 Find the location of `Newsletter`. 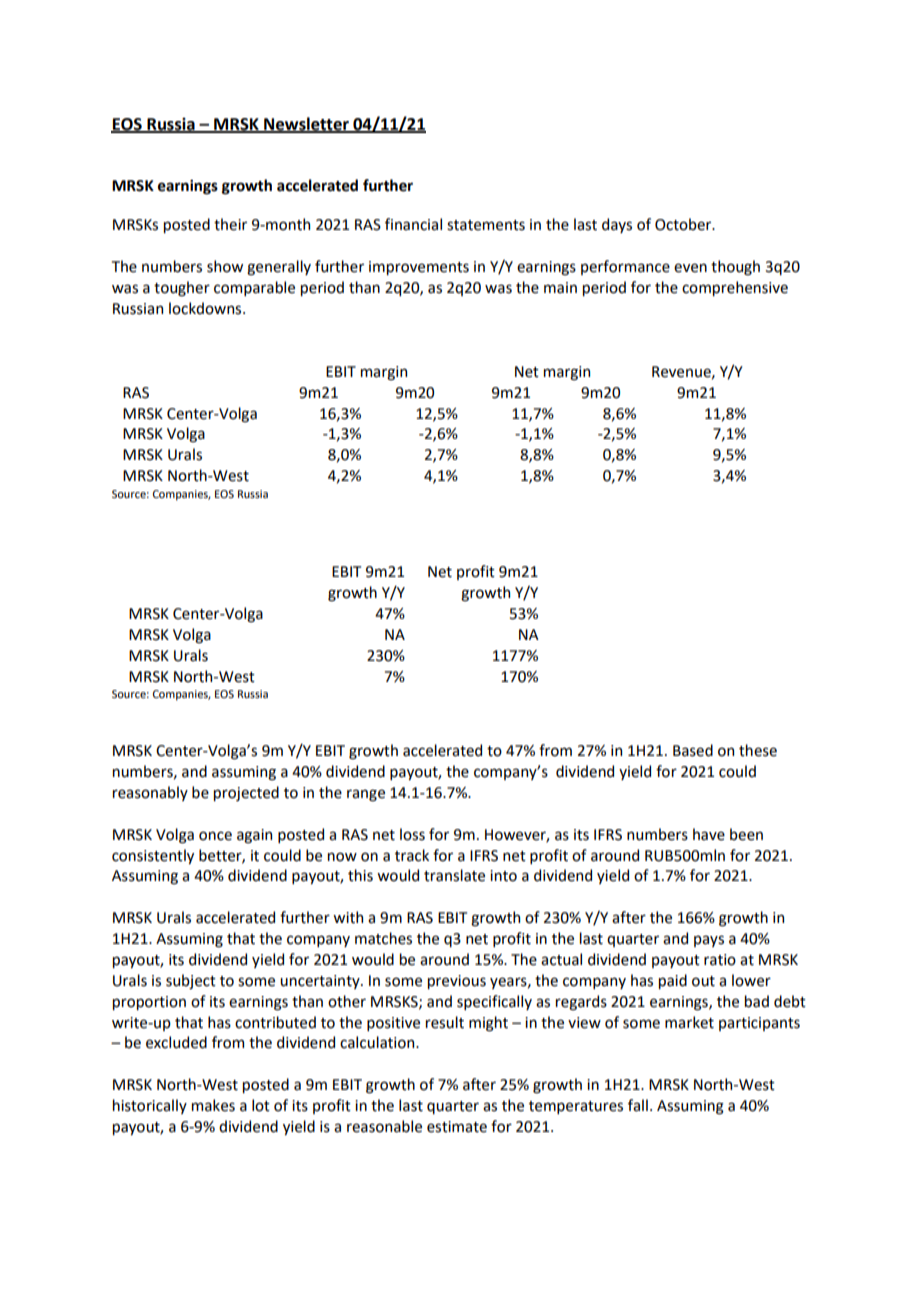

Newsletter is located at coordinates (306, 124).
